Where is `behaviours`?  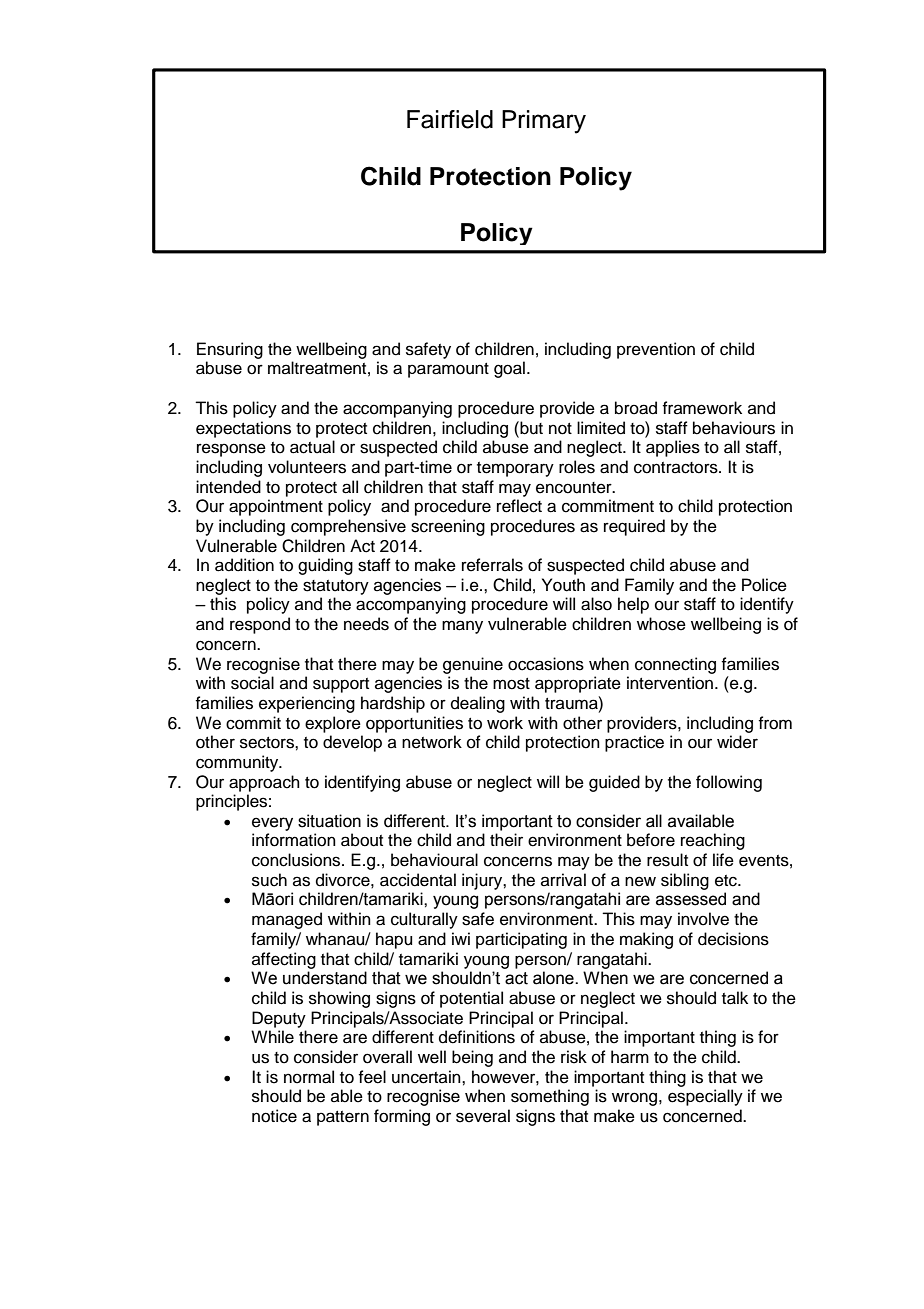 behaviours is located at coordinates (734, 428).
